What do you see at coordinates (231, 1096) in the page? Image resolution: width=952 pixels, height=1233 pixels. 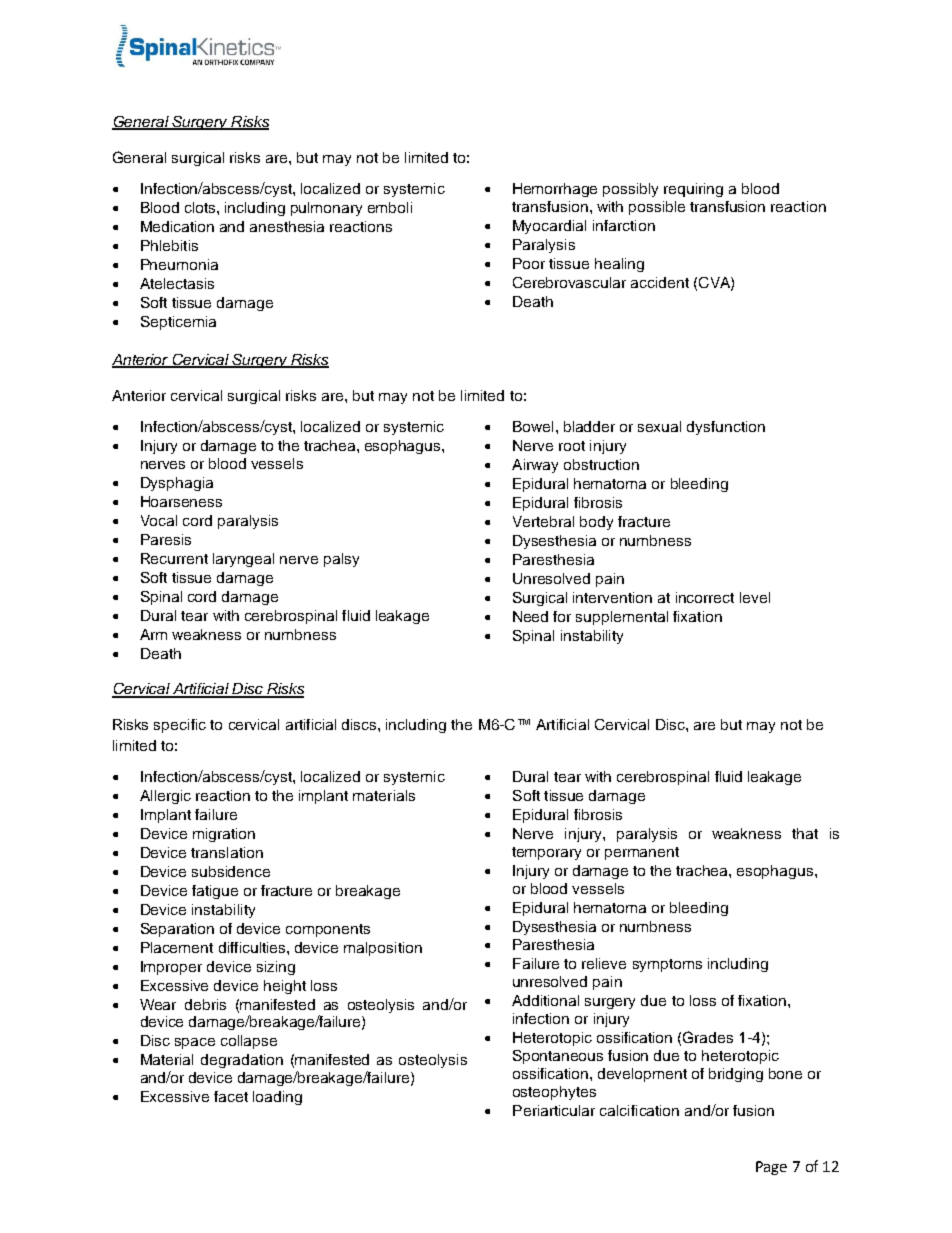 I see `facet` at bounding box center [231, 1096].
